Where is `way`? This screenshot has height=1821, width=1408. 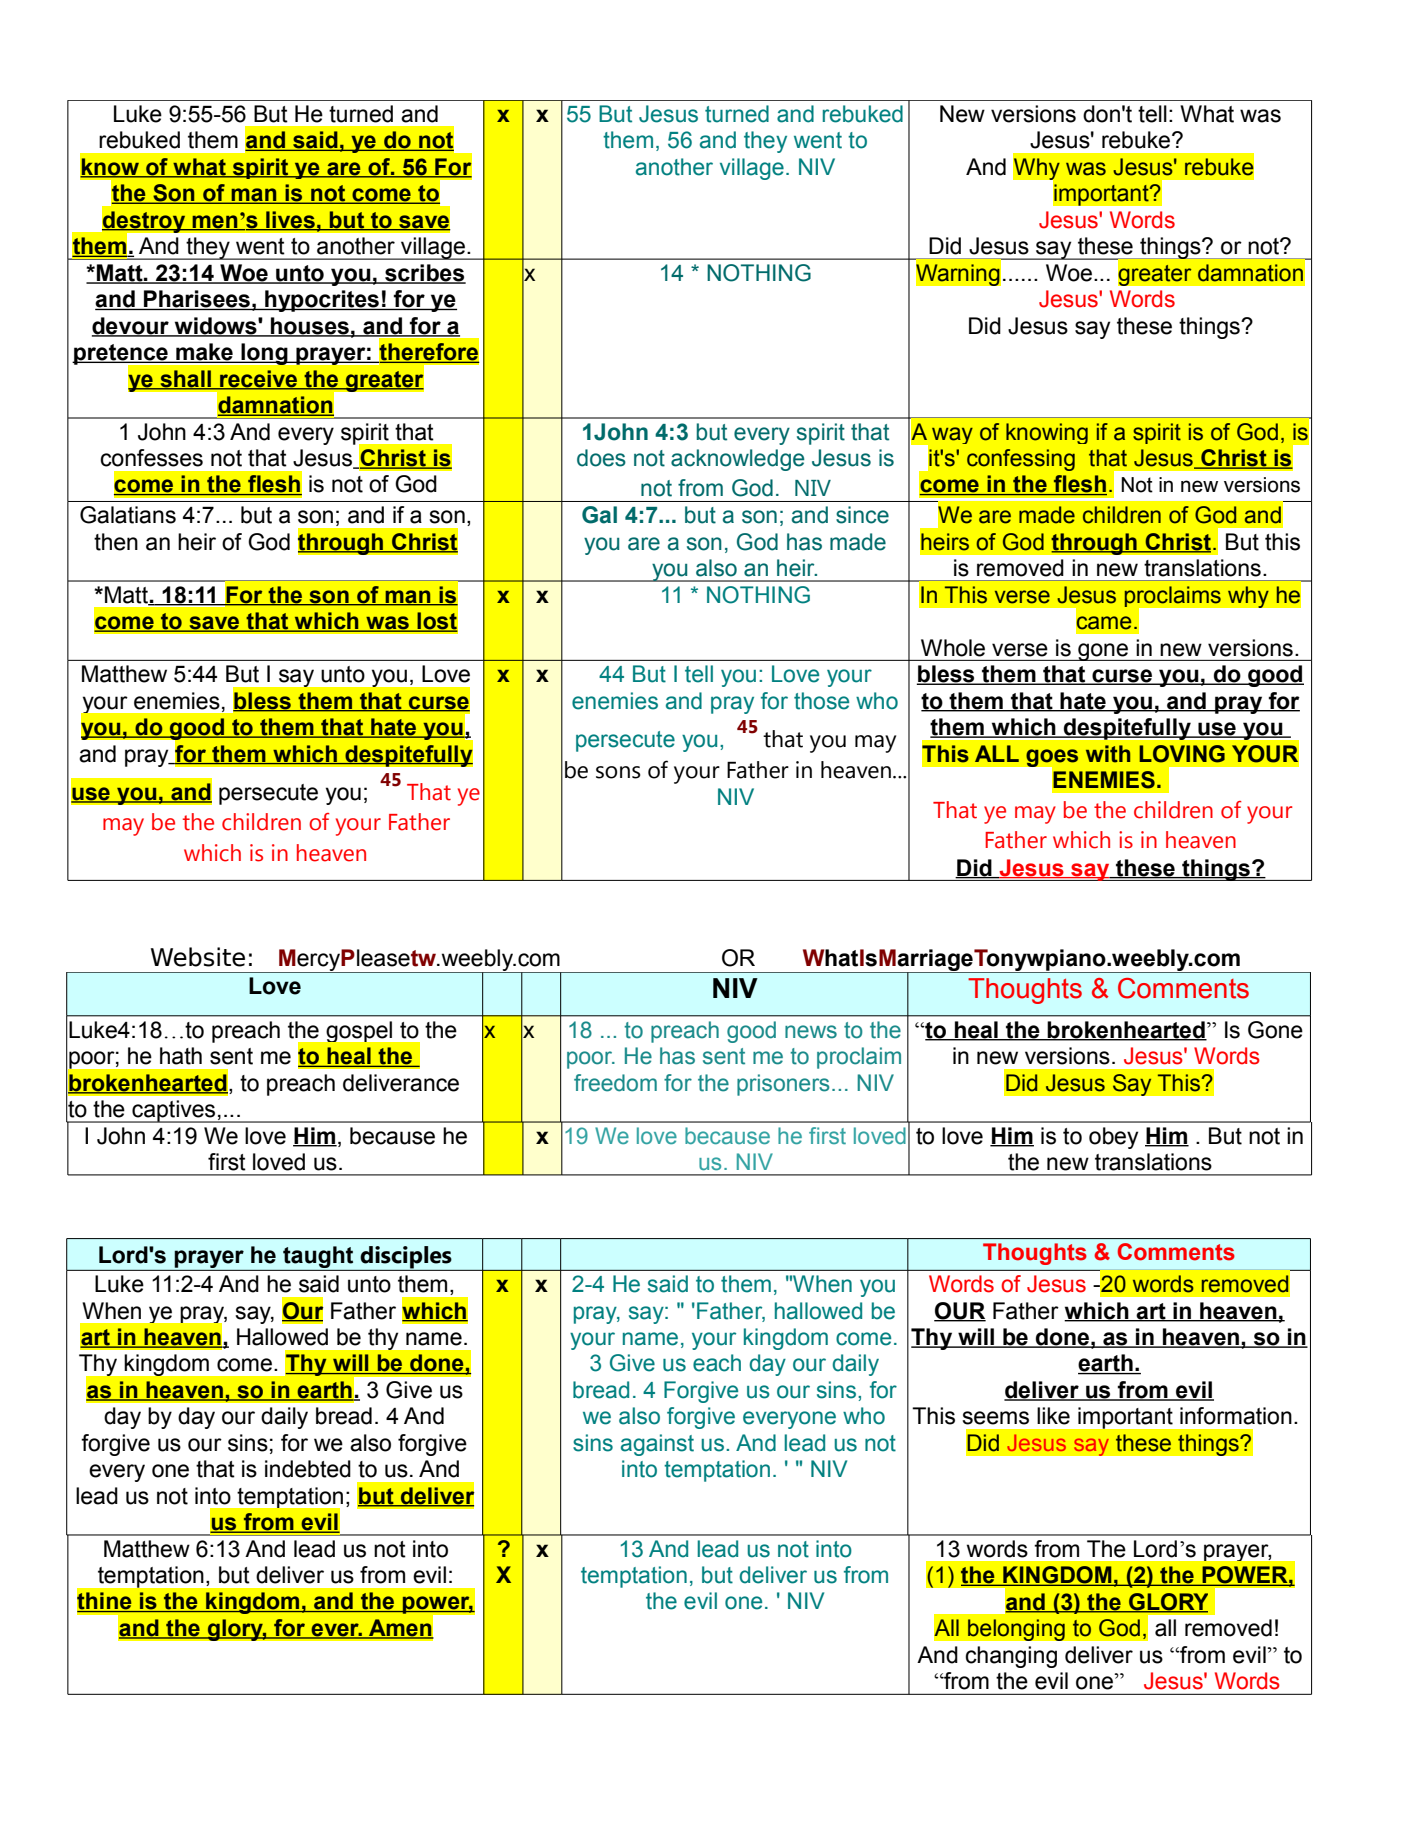
way is located at coordinates (952, 435).
